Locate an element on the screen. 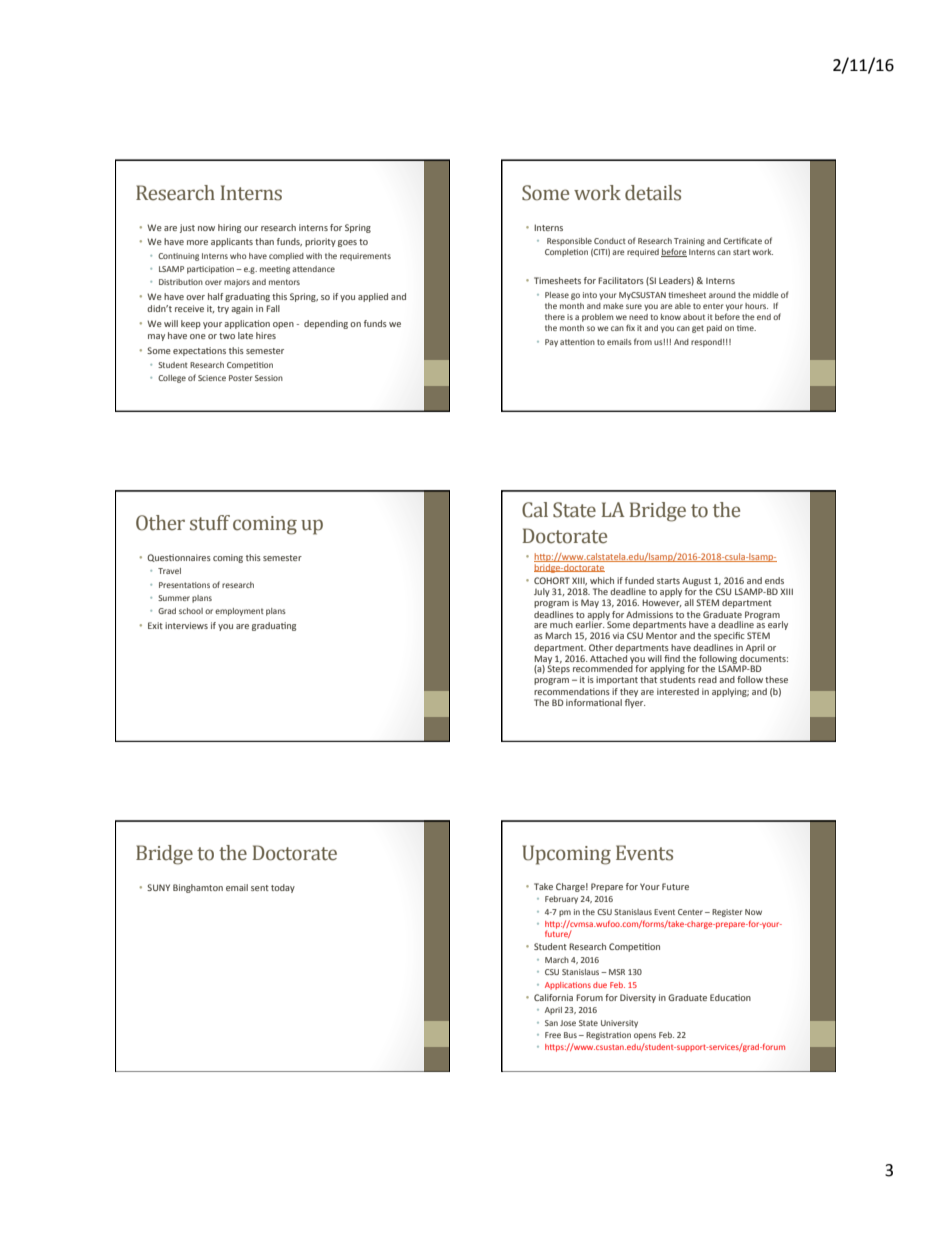 The width and height of the screenshot is (952, 1233). Pay is located at coordinates (551, 343).
